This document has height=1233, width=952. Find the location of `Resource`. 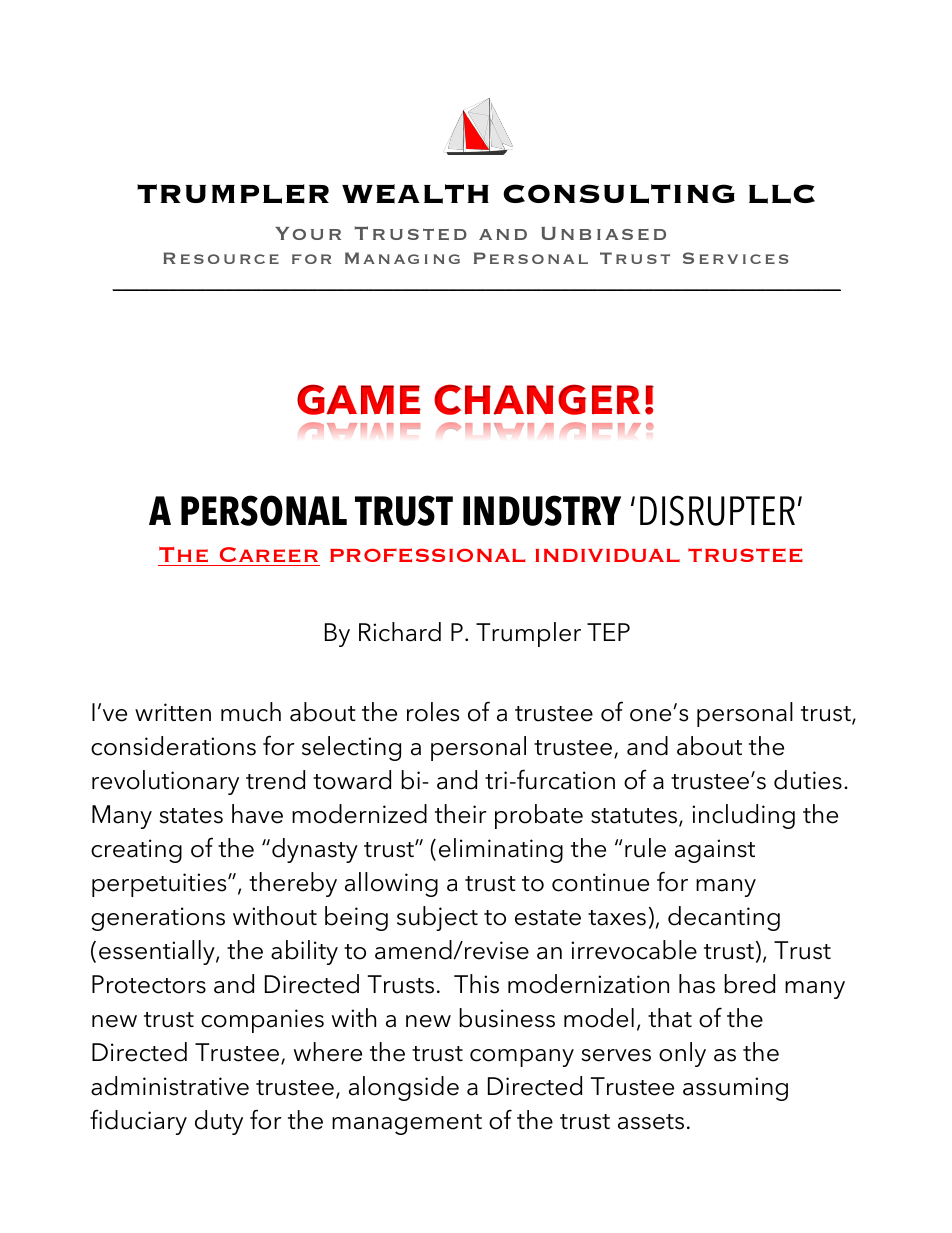

Resource is located at coordinates (221, 258).
